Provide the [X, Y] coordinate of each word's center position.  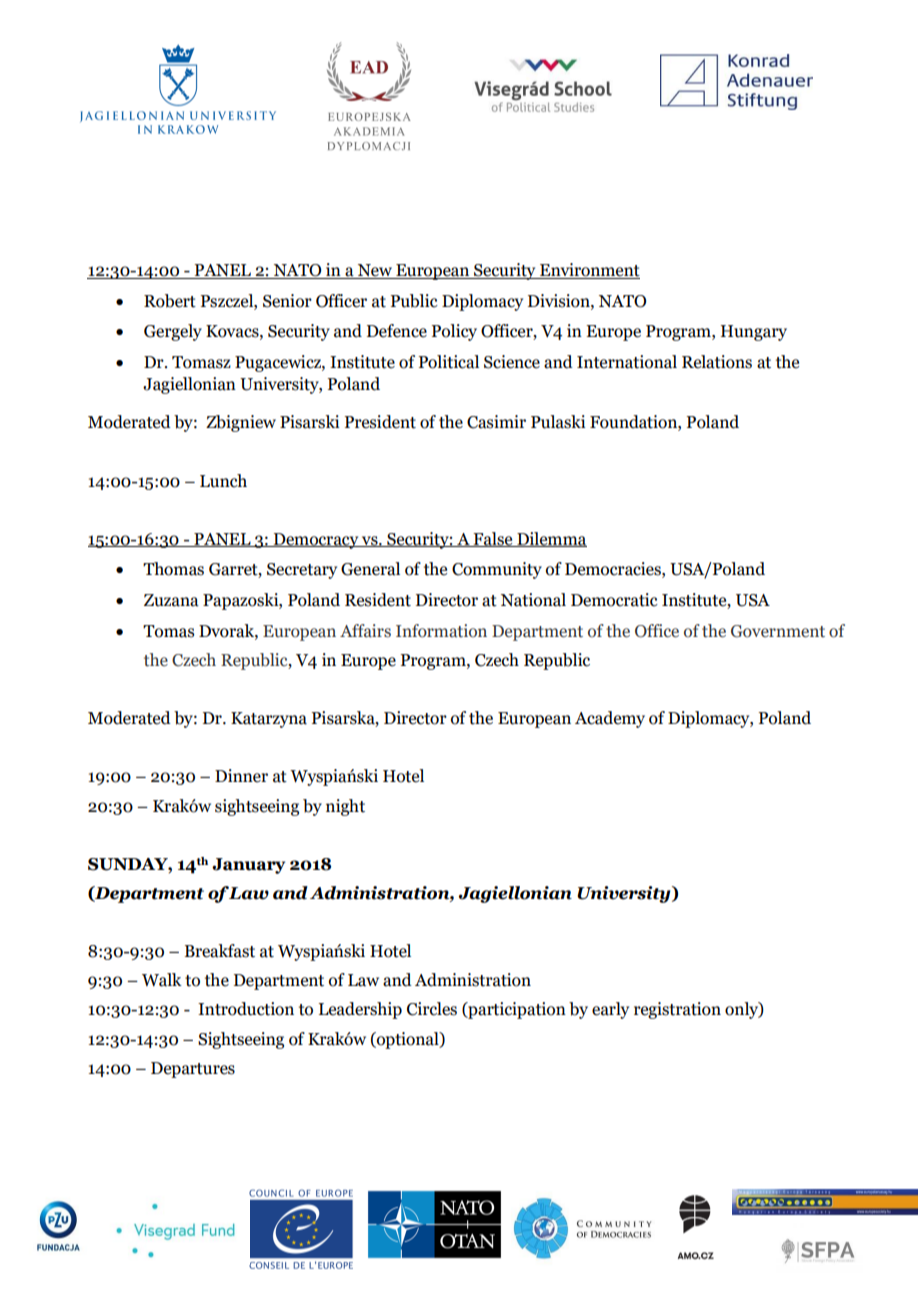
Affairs [365, 631]
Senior [287, 301]
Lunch [223, 481]
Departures [193, 1070]
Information [441, 631]
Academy [610, 719]
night [345, 807]
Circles [432, 1009]
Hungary [754, 333]
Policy [454, 332]
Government [778, 631]
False [493, 539]
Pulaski [558, 422]
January [248, 866]
